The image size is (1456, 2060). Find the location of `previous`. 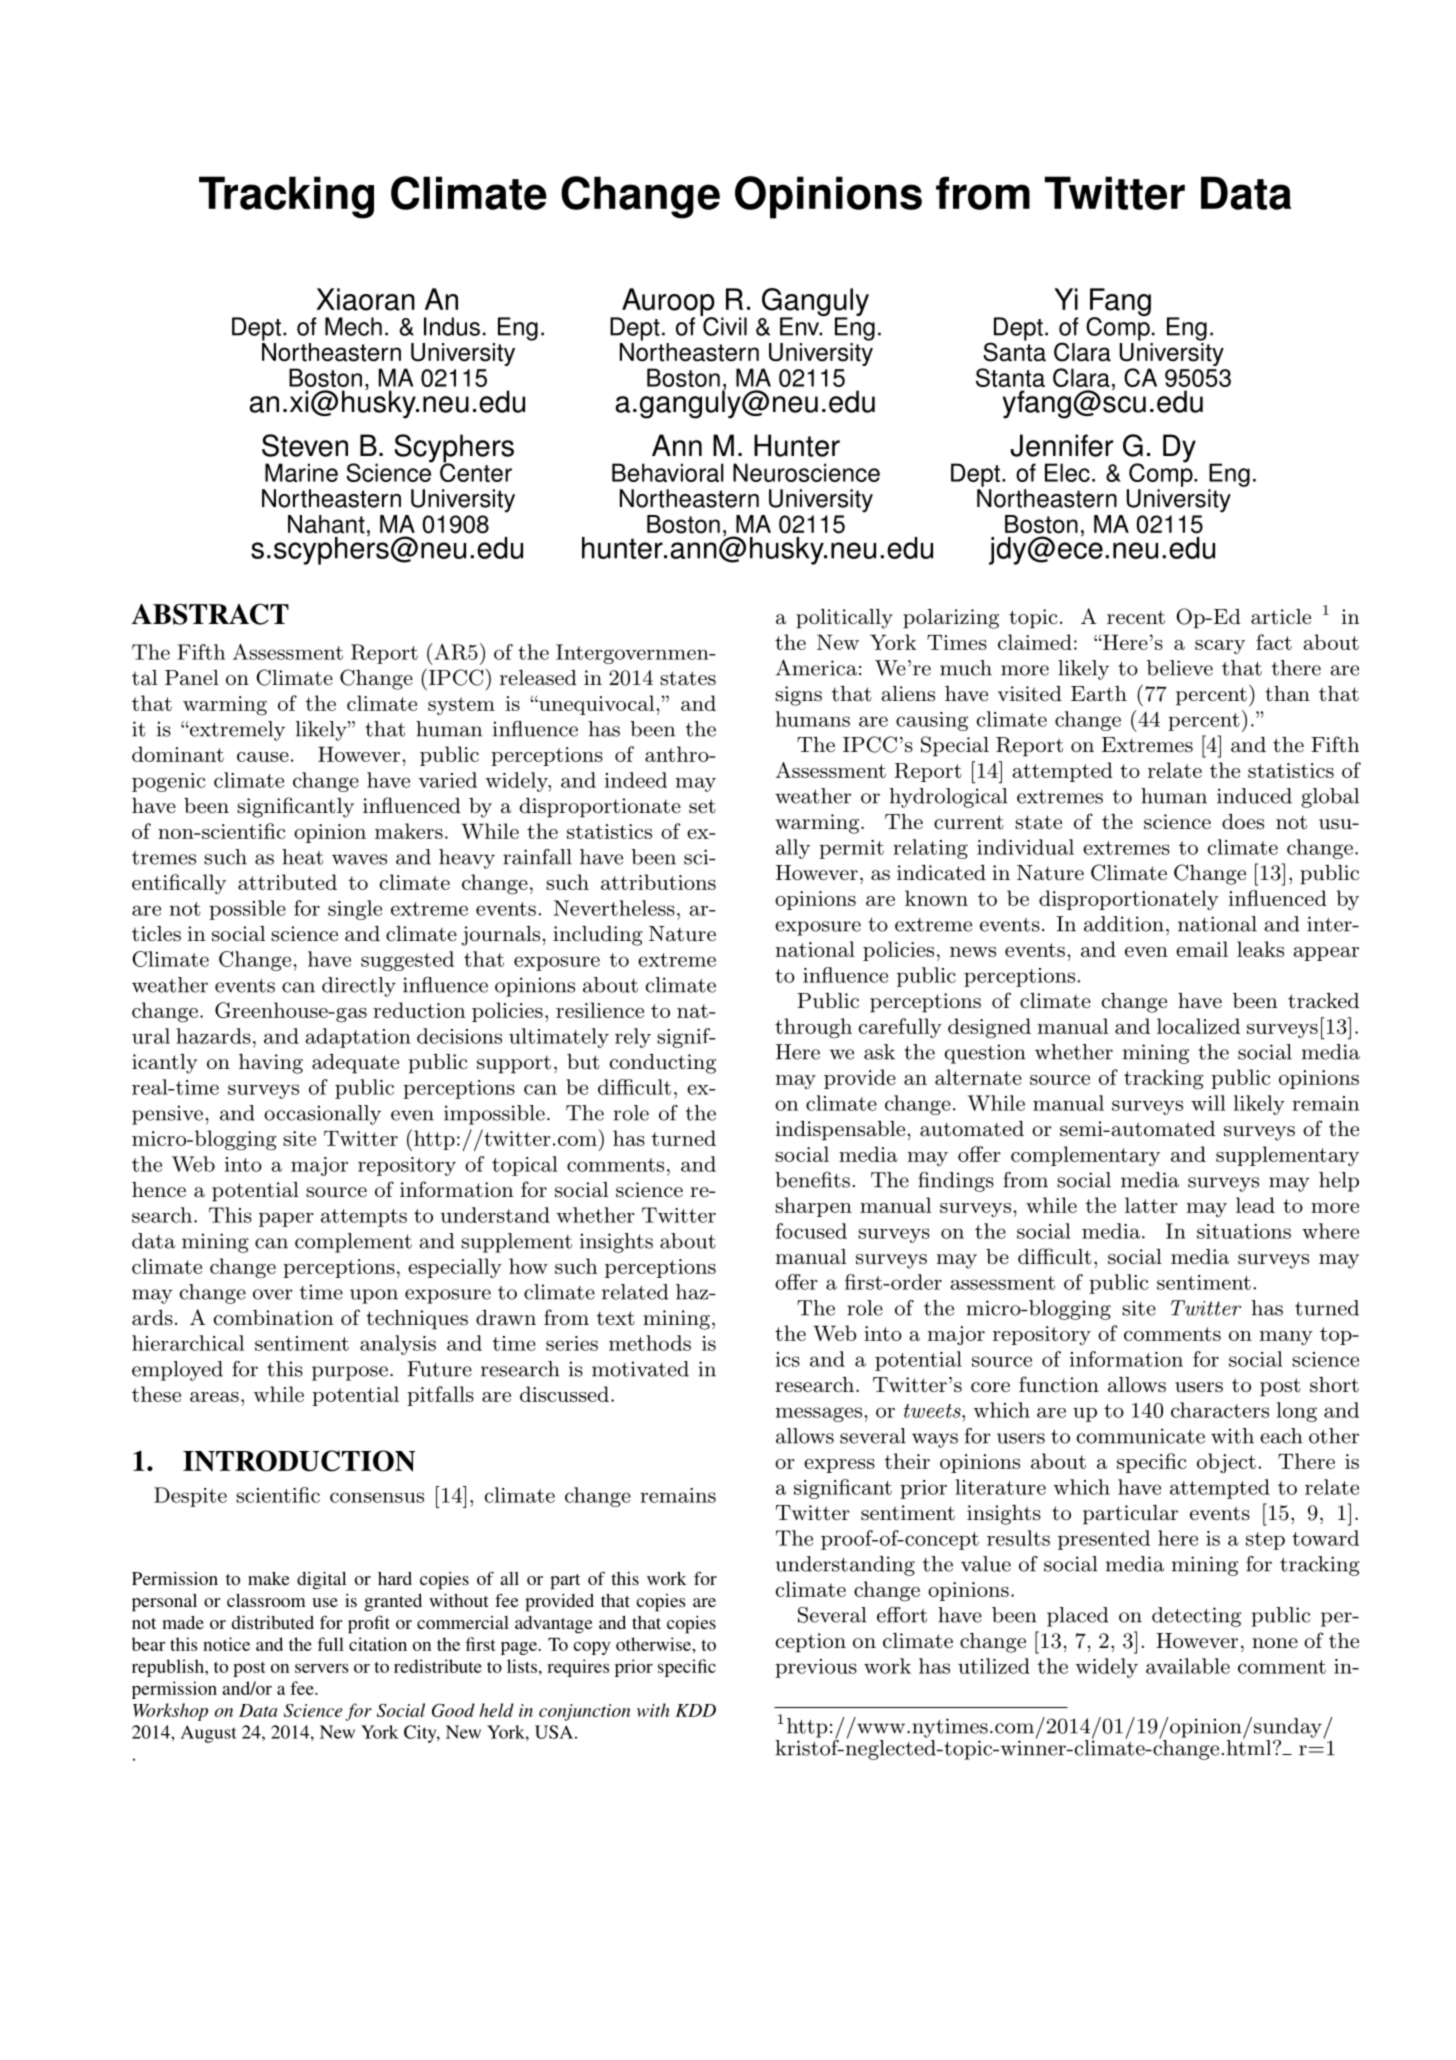

previous is located at coordinates (816, 1668).
